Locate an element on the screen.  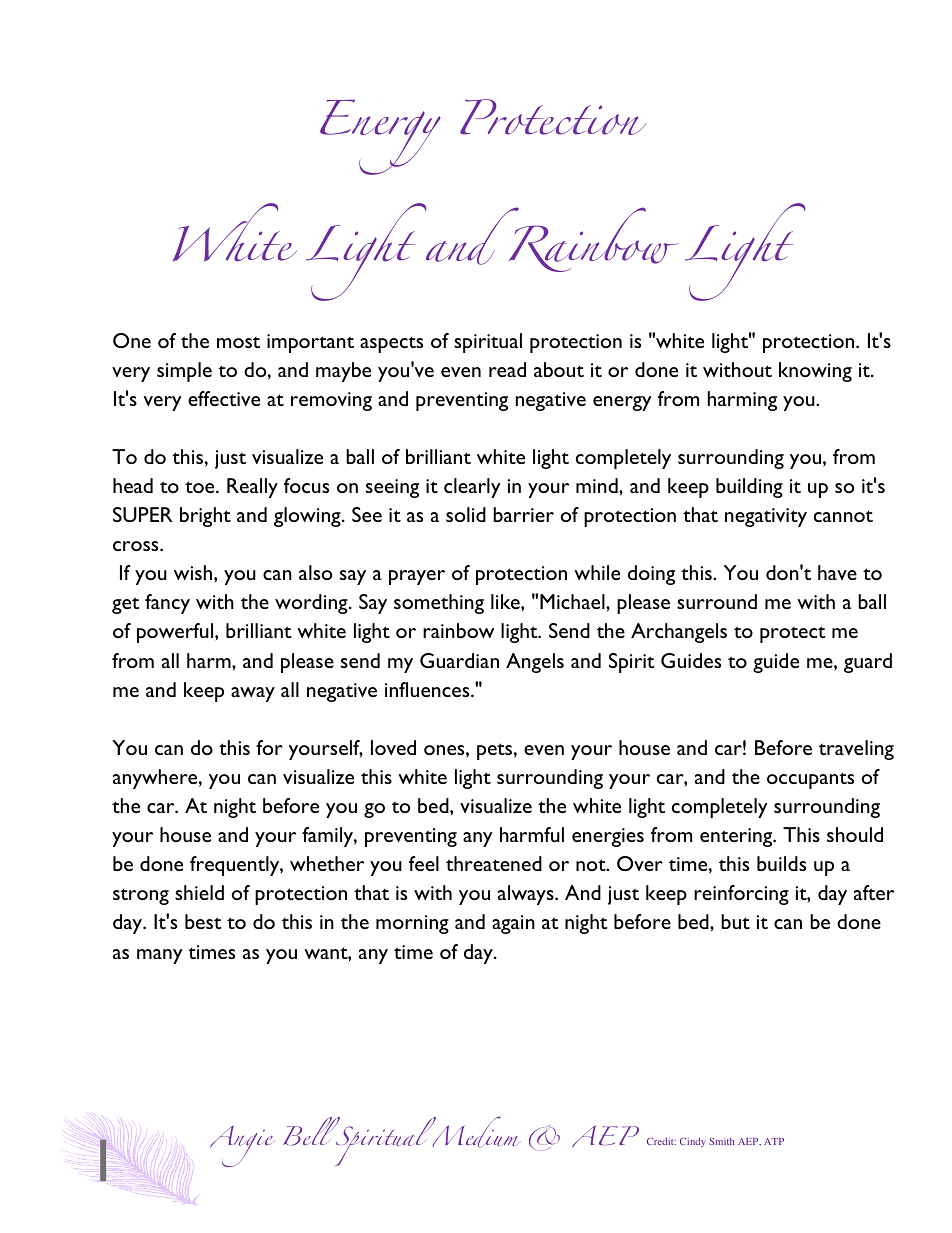
Medium is located at coordinates (475, 1132).
